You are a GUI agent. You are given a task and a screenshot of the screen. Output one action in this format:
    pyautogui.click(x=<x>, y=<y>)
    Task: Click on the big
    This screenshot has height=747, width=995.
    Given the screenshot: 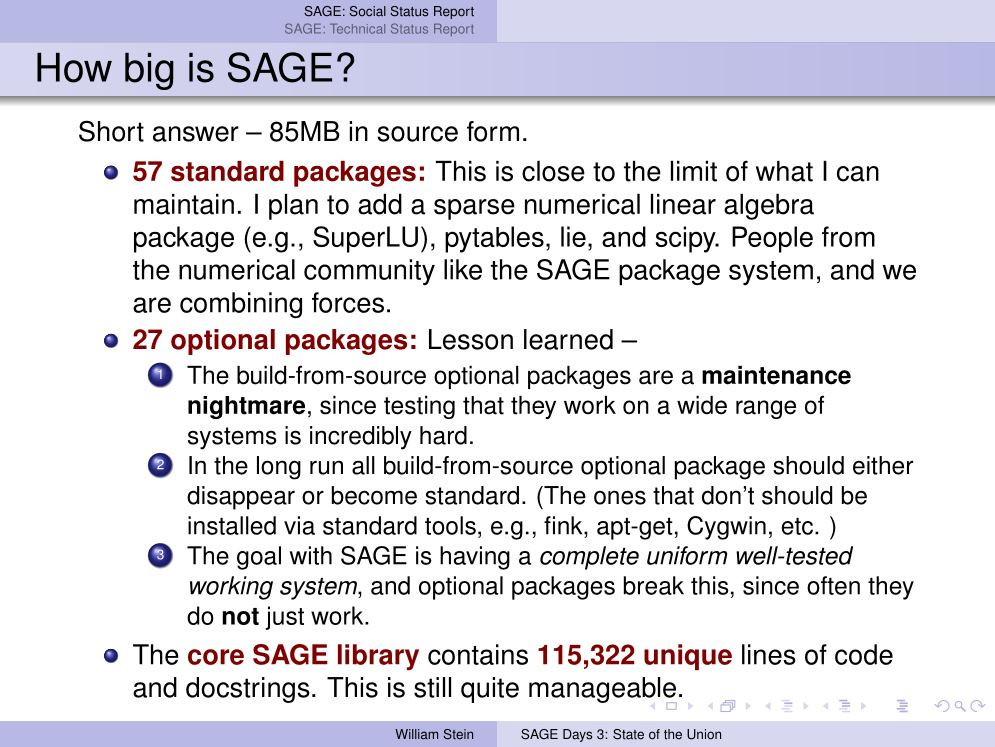 What is the action you would take?
    pyautogui.click(x=149, y=71)
